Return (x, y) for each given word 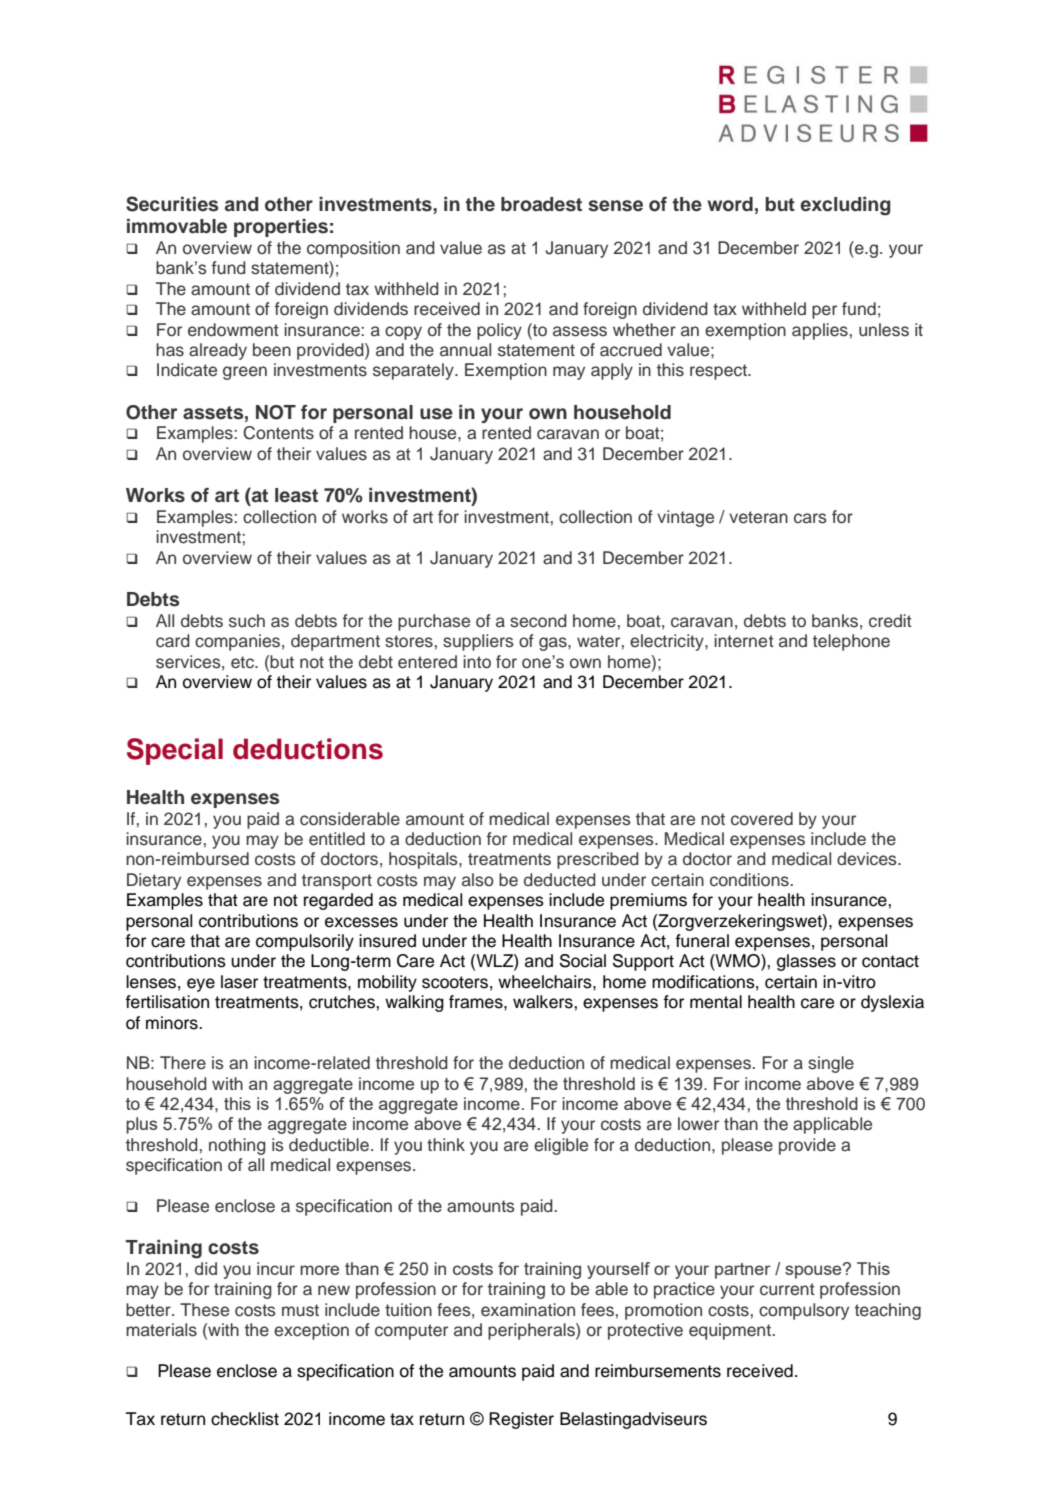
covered (762, 819)
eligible (561, 1146)
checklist (245, 1419)
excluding (845, 206)
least (296, 495)
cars (810, 518)
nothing (237, 1146)
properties (281, 228)
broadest (541, 204)
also (478, 880)
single (831, 1064)
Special (175, 751)
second (538, 621)
